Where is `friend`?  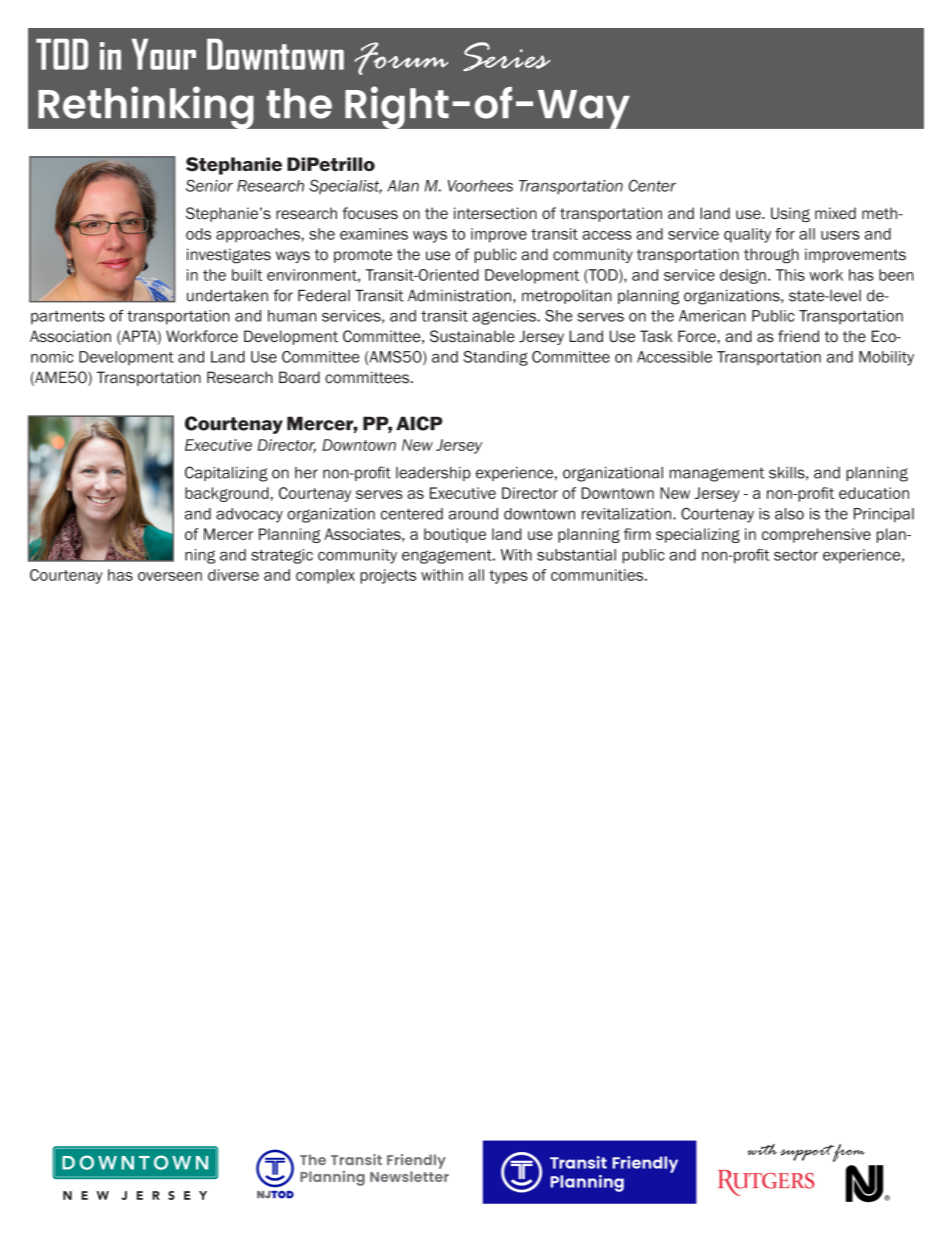
friend is located at coordinates (798, 336).
